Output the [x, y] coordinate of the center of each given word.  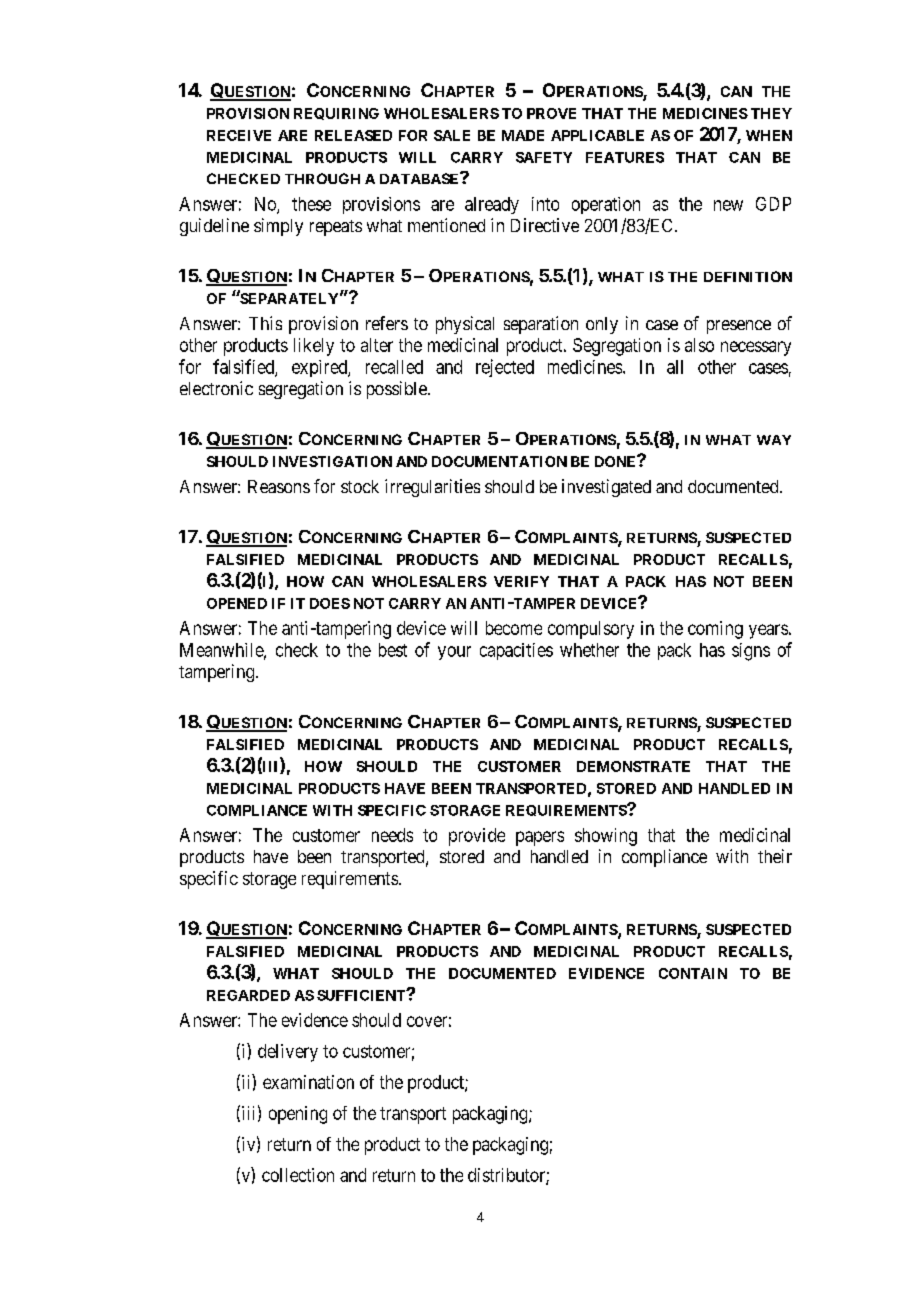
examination [308, 1082]
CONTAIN [693, 973]
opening [298, 1115]
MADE [523, 135]
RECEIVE [239, 135]
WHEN [769, 135]
